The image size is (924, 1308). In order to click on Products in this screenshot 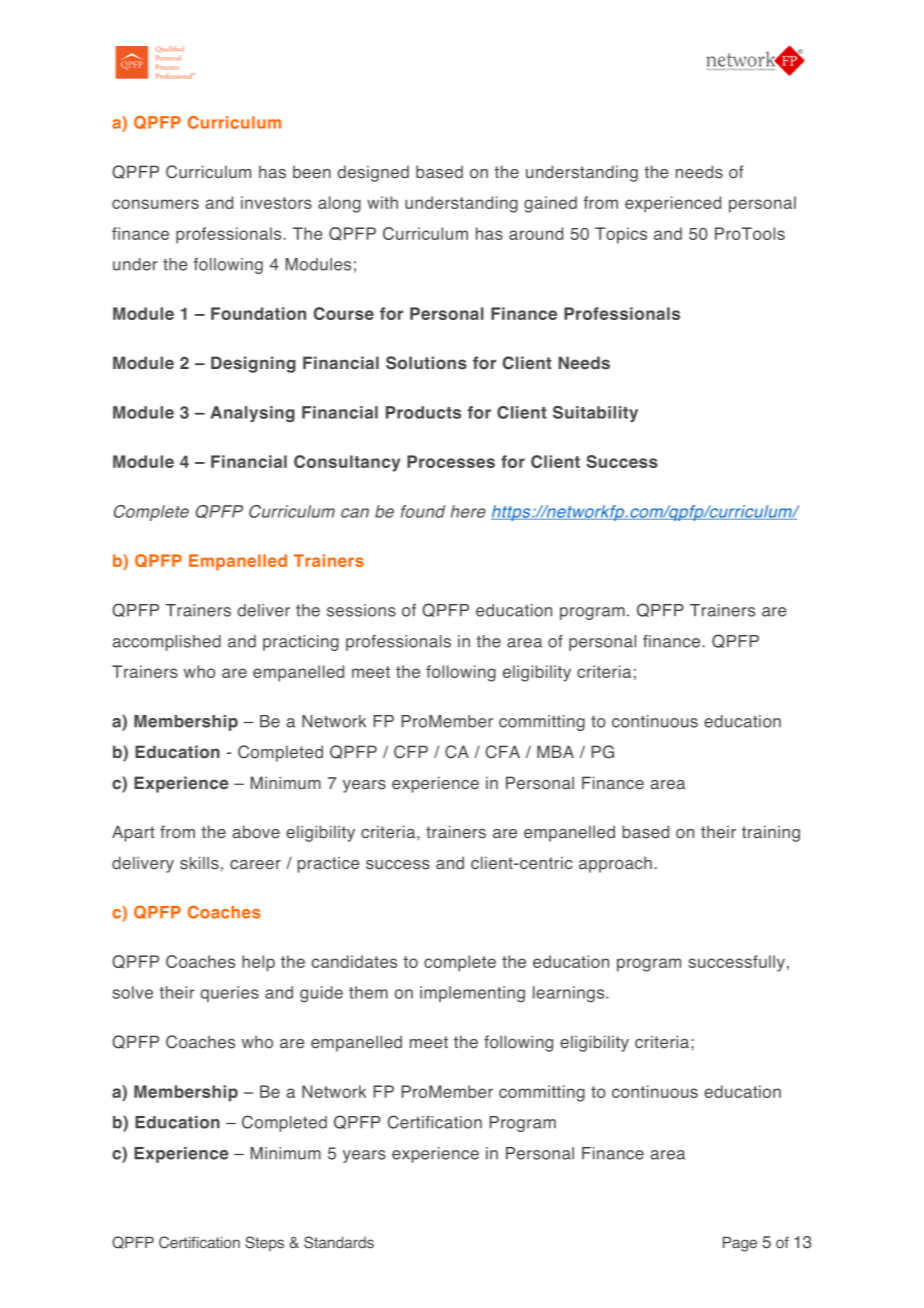, I will do `click(423, 412)`.
